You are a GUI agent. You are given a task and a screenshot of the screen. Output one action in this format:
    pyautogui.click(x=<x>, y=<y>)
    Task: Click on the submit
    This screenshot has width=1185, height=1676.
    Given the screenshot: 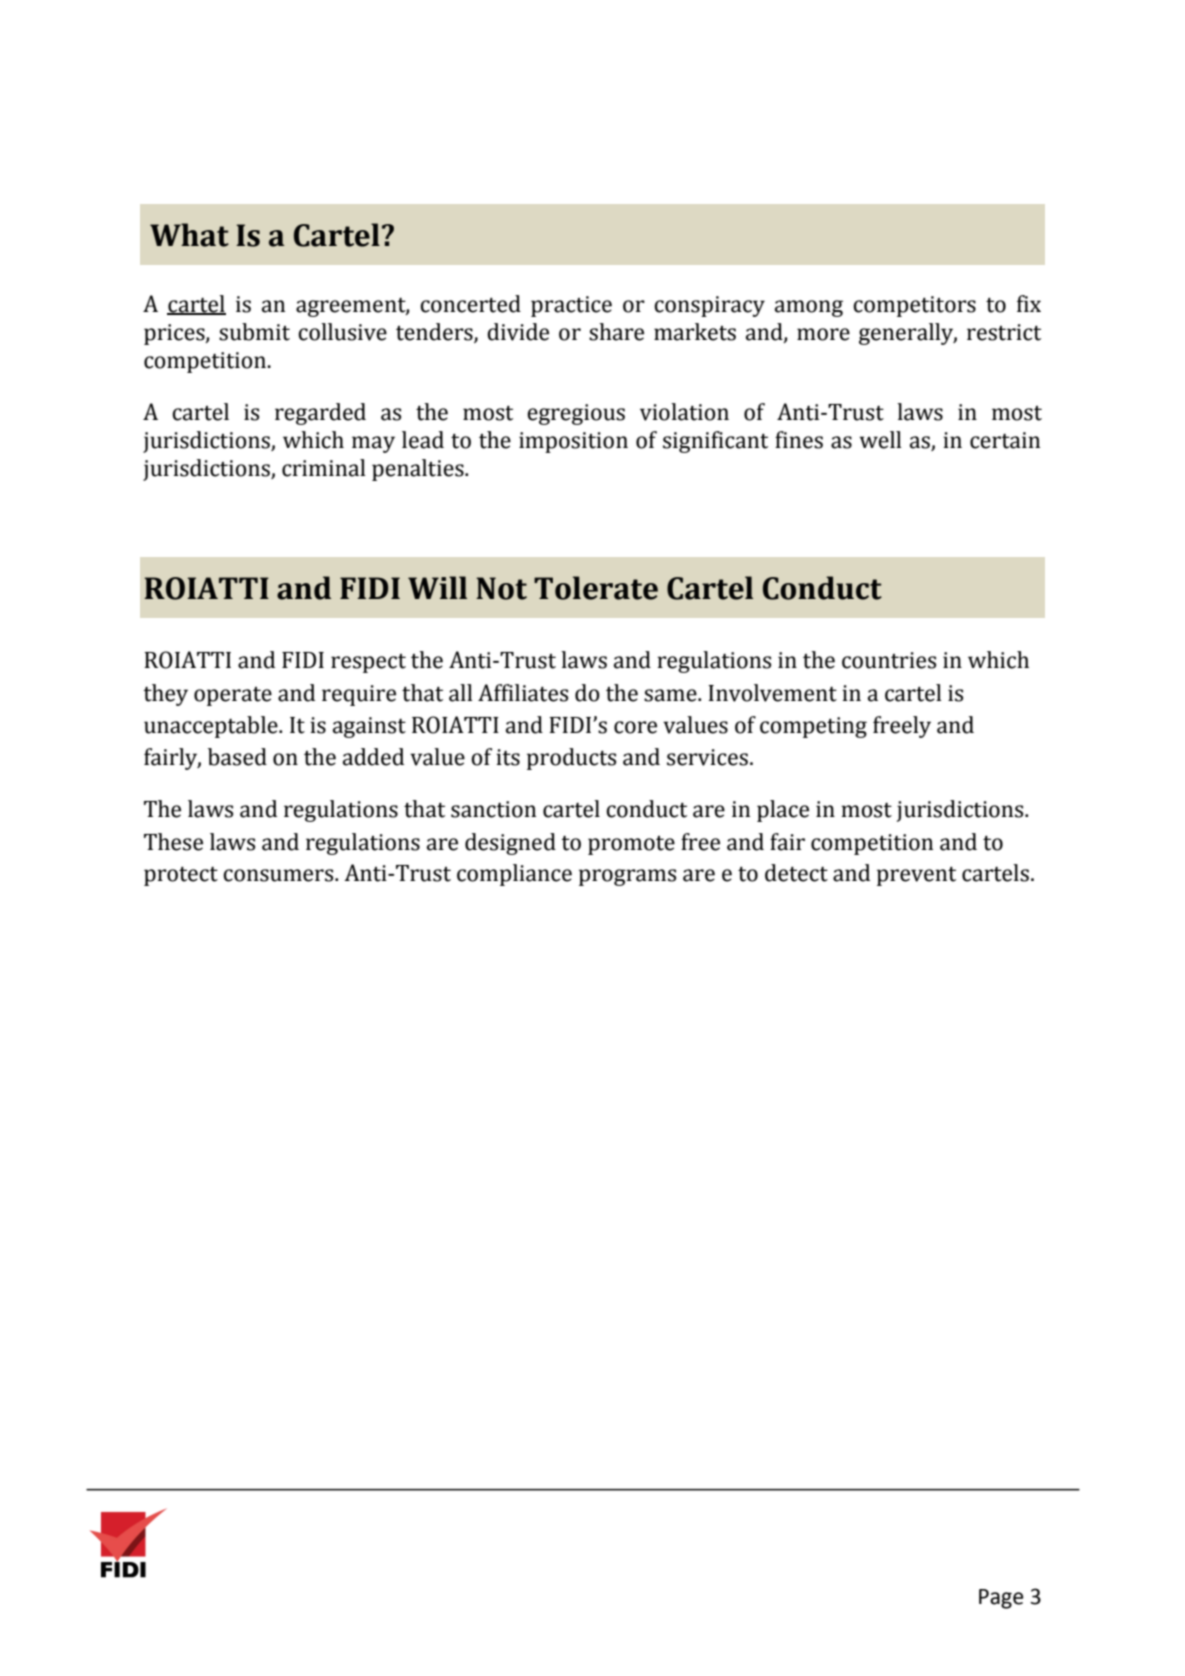 What is the action you would take?
    pyautogui.click(x=254, y=332)
